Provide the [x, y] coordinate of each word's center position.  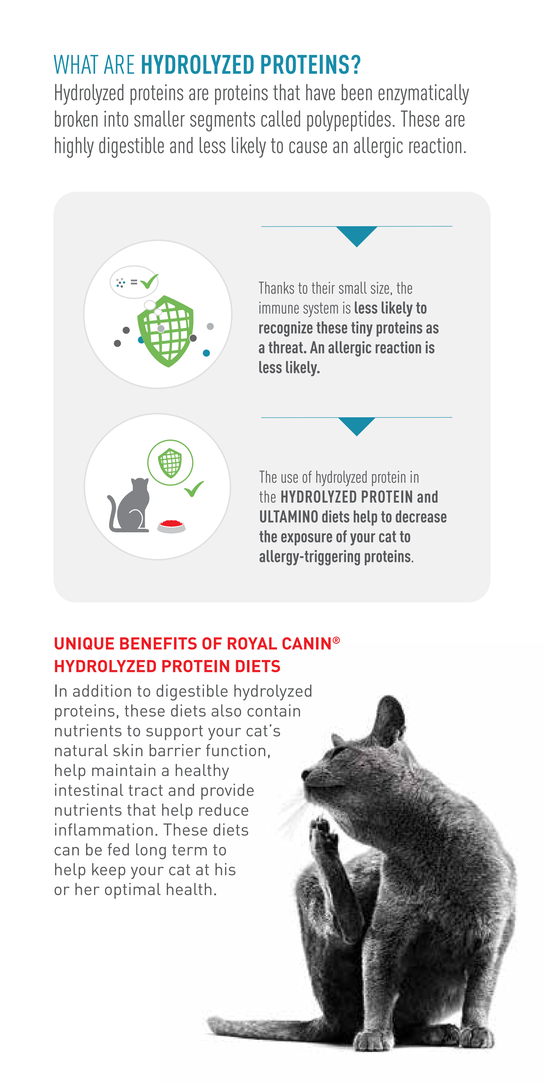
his [225, 869]
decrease [421, 516]
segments [222, 122]
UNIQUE [84, 643]
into [116, 119]
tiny [362, 329]
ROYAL [252, 643]
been [357, 92]
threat [286, 347]
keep [109, 871]
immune [279, 308]
